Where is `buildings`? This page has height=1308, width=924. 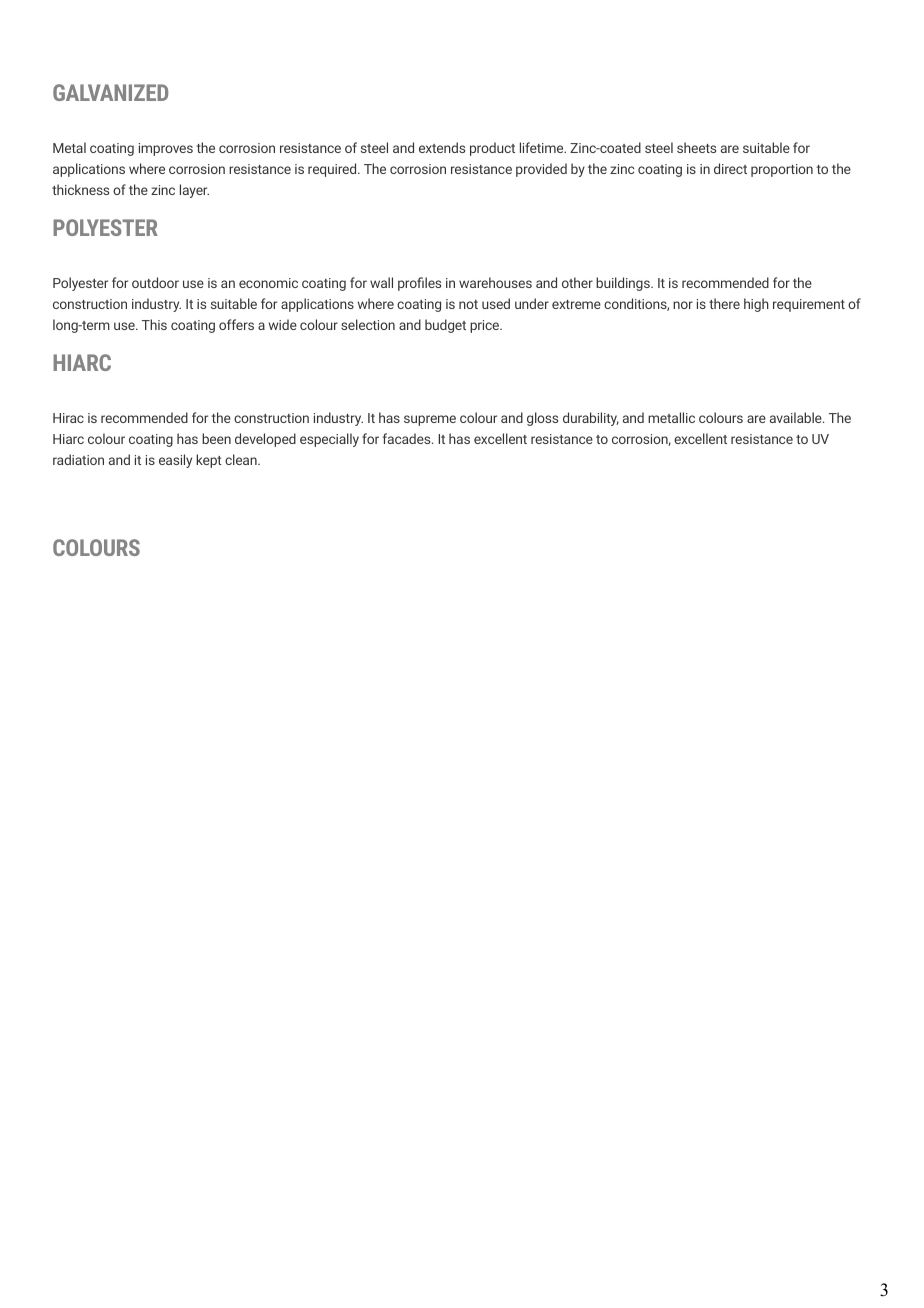 buildings is located at coordinates (624, 284).
